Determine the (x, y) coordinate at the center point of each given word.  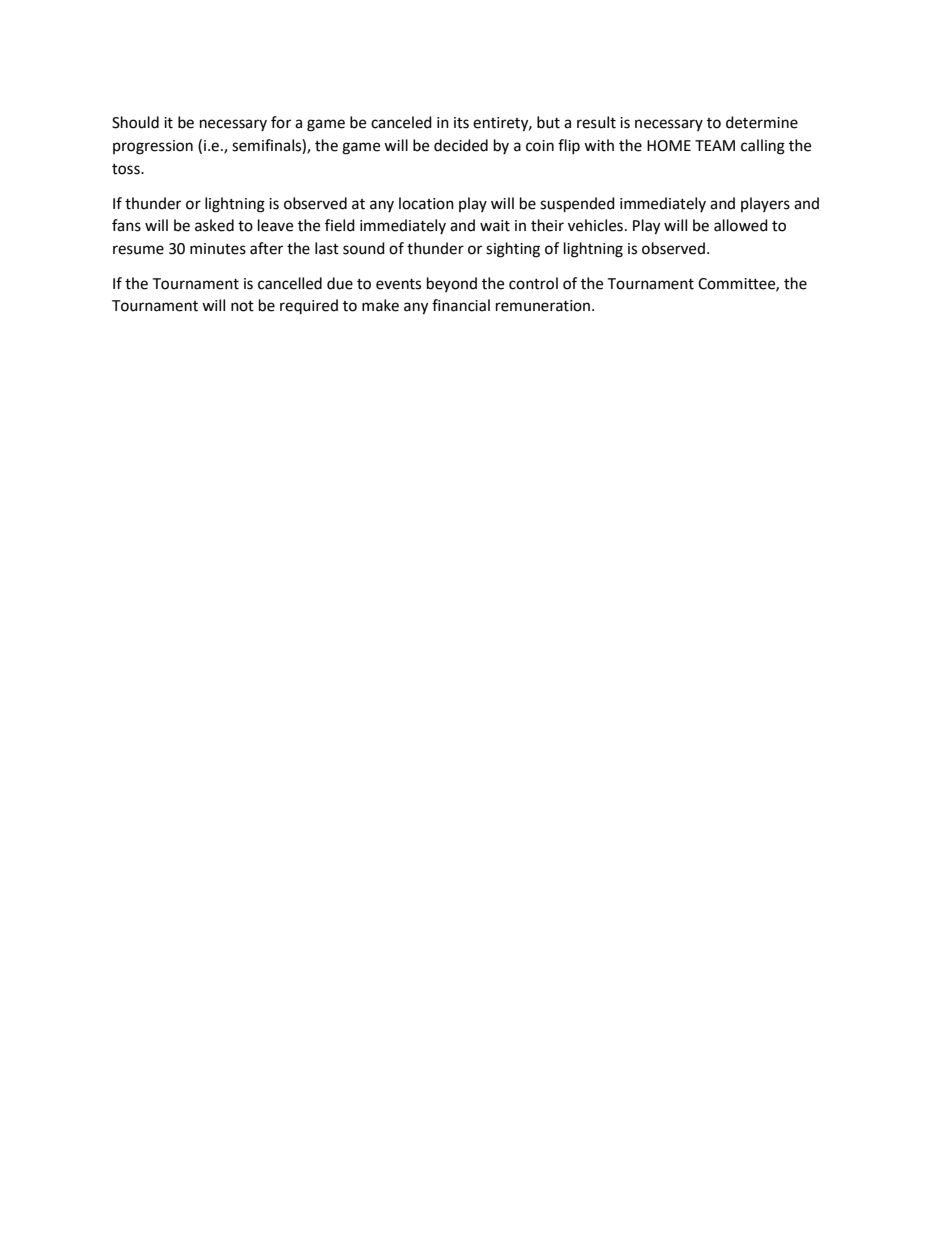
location (426, 203)
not (242, 306)
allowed (741, 225)
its (461, 123)
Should (135, 122)
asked (214, 225)
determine (762, 122)
